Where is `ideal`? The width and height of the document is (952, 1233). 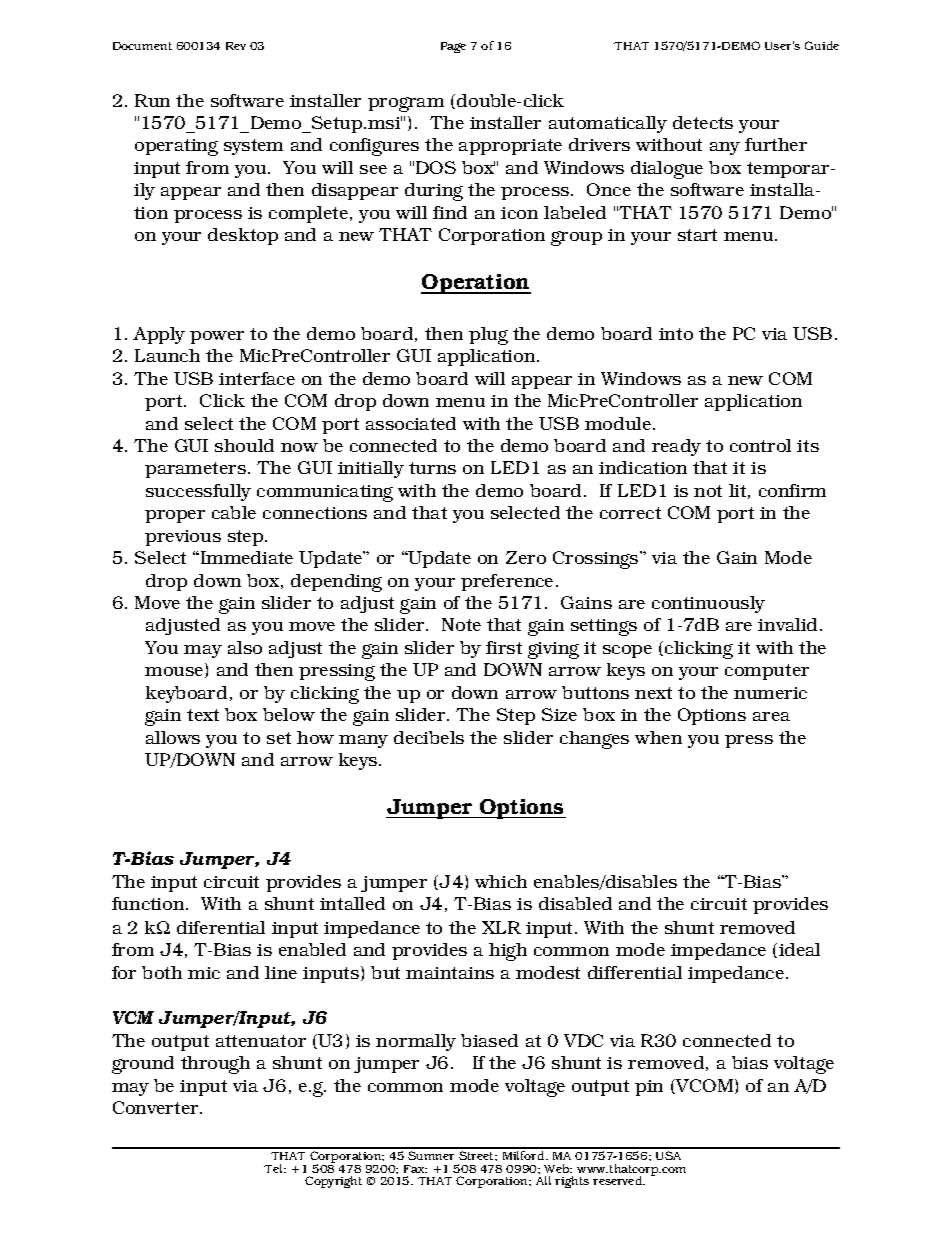
ideal is located at coordinates (799, 949).
